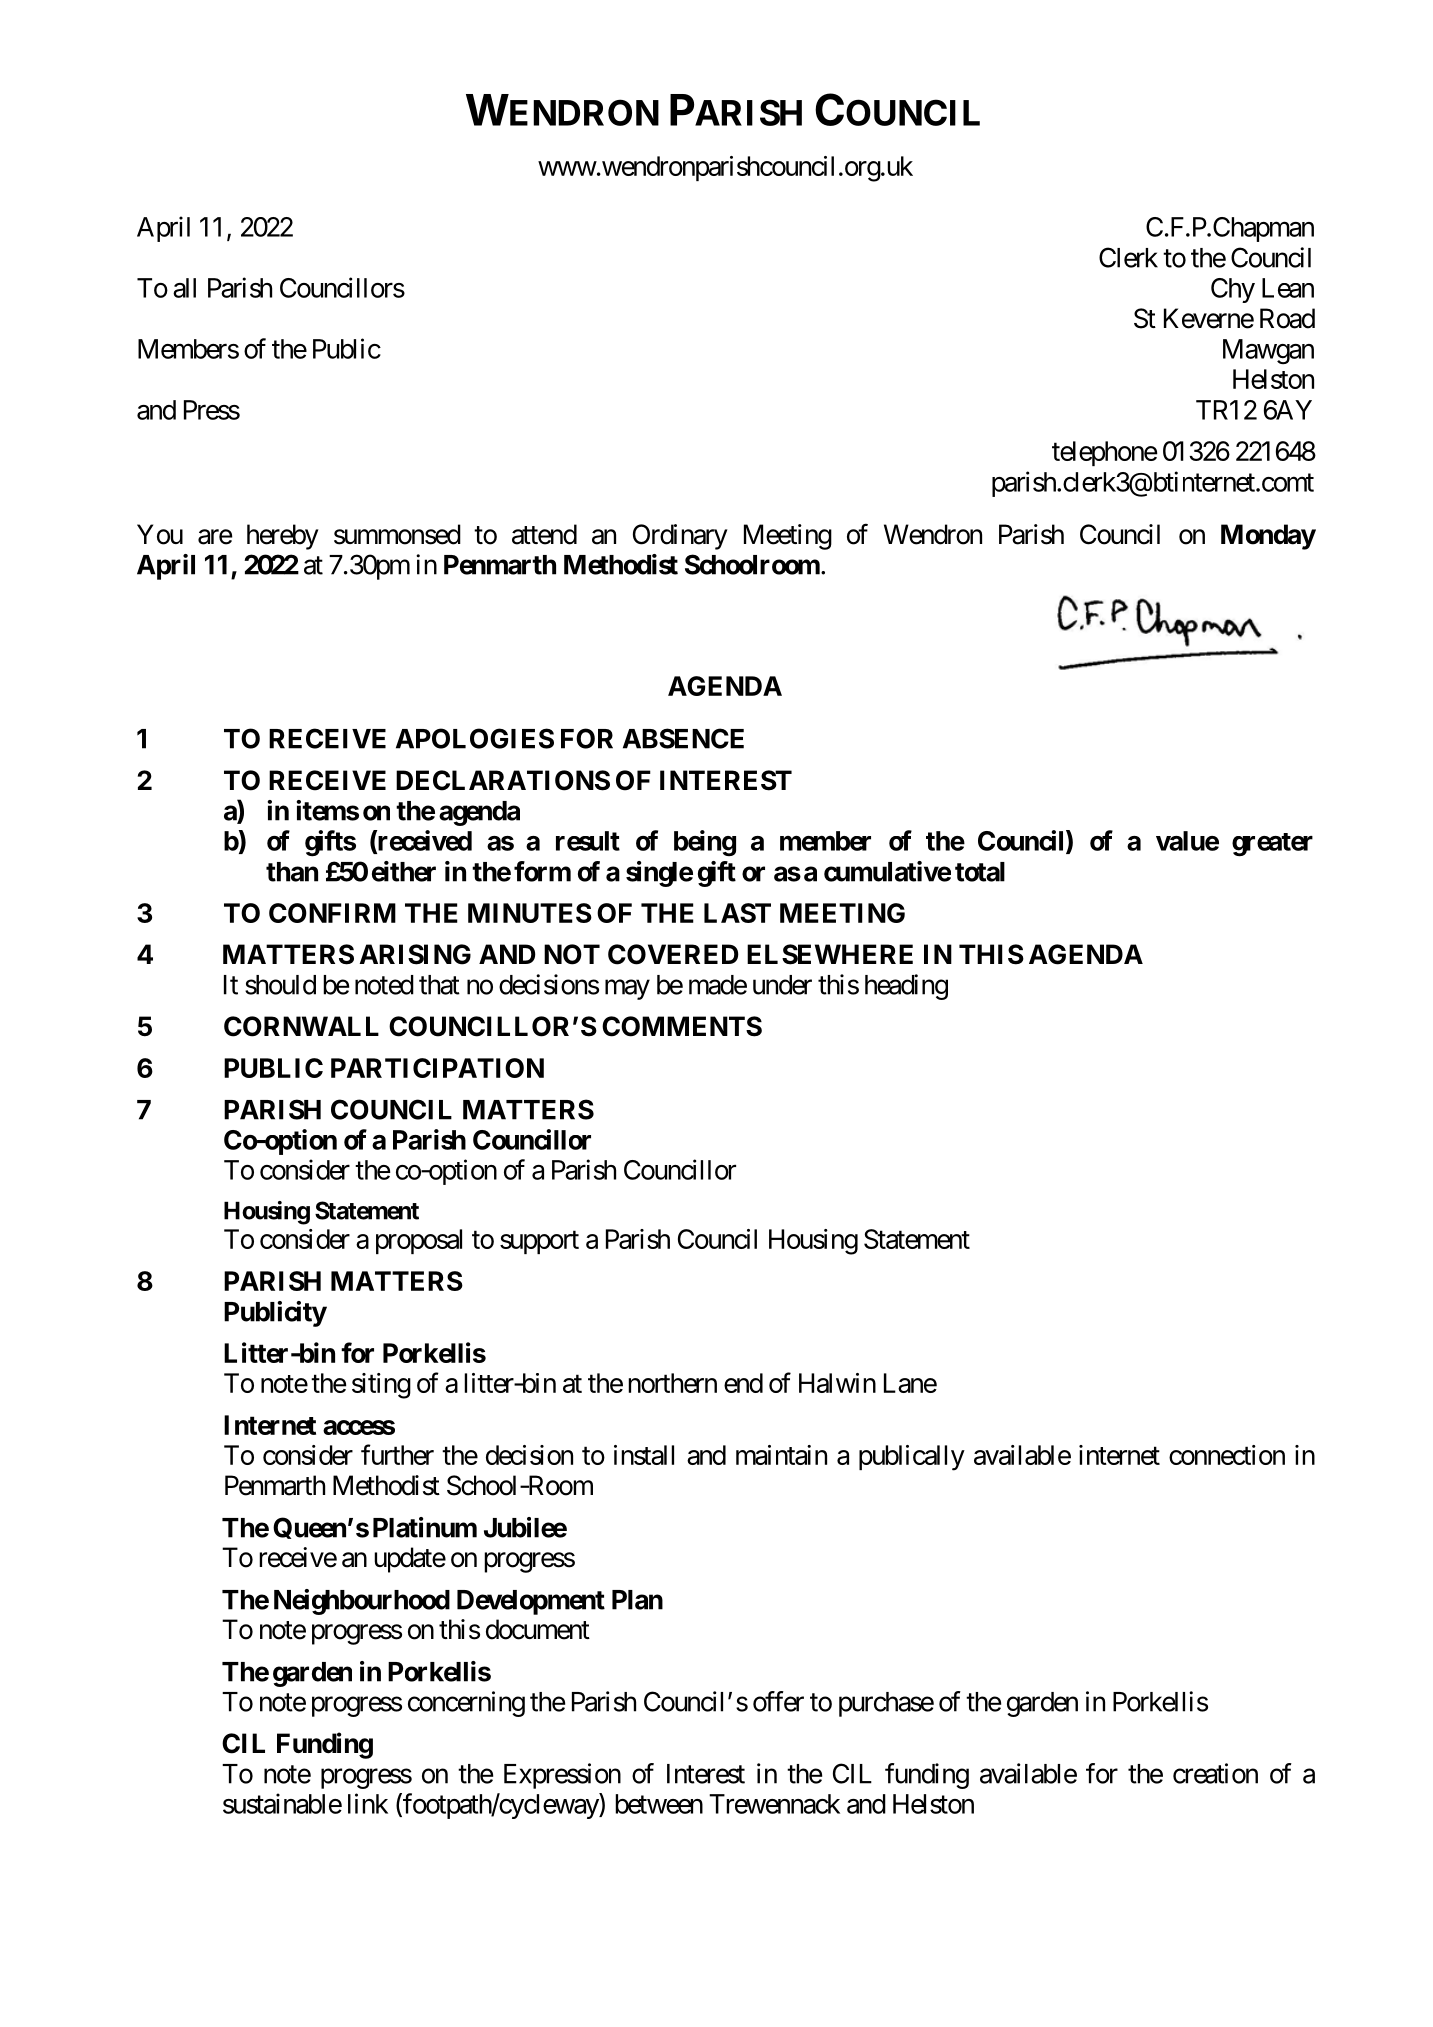  What do you see at coordinates (1272, 845) in the screenshot?
I see `greater` at bounding box center [1272, 845].
